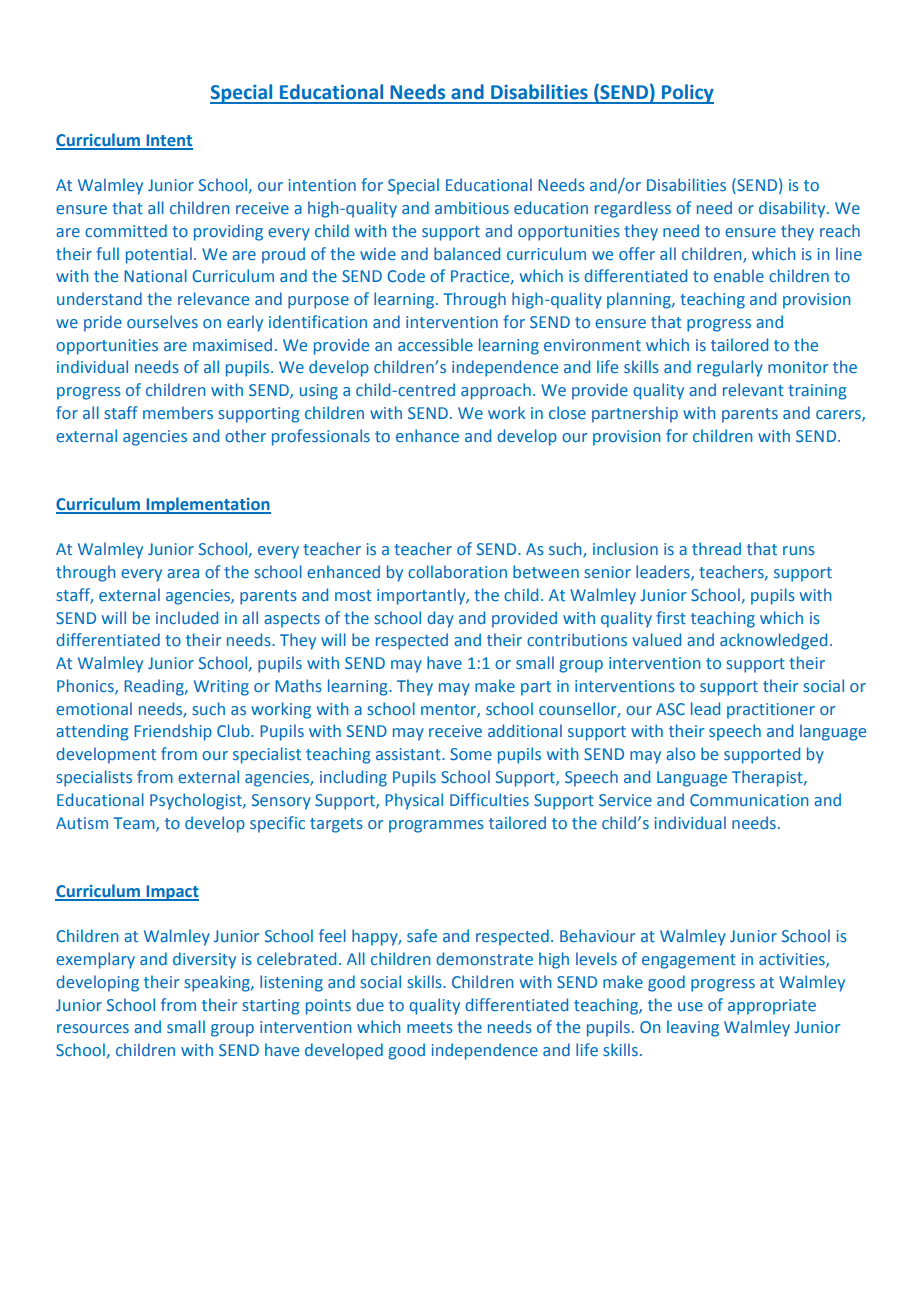 This screenshot has width=924, height=1308. I want to click on speaking, so click(218, 983).
